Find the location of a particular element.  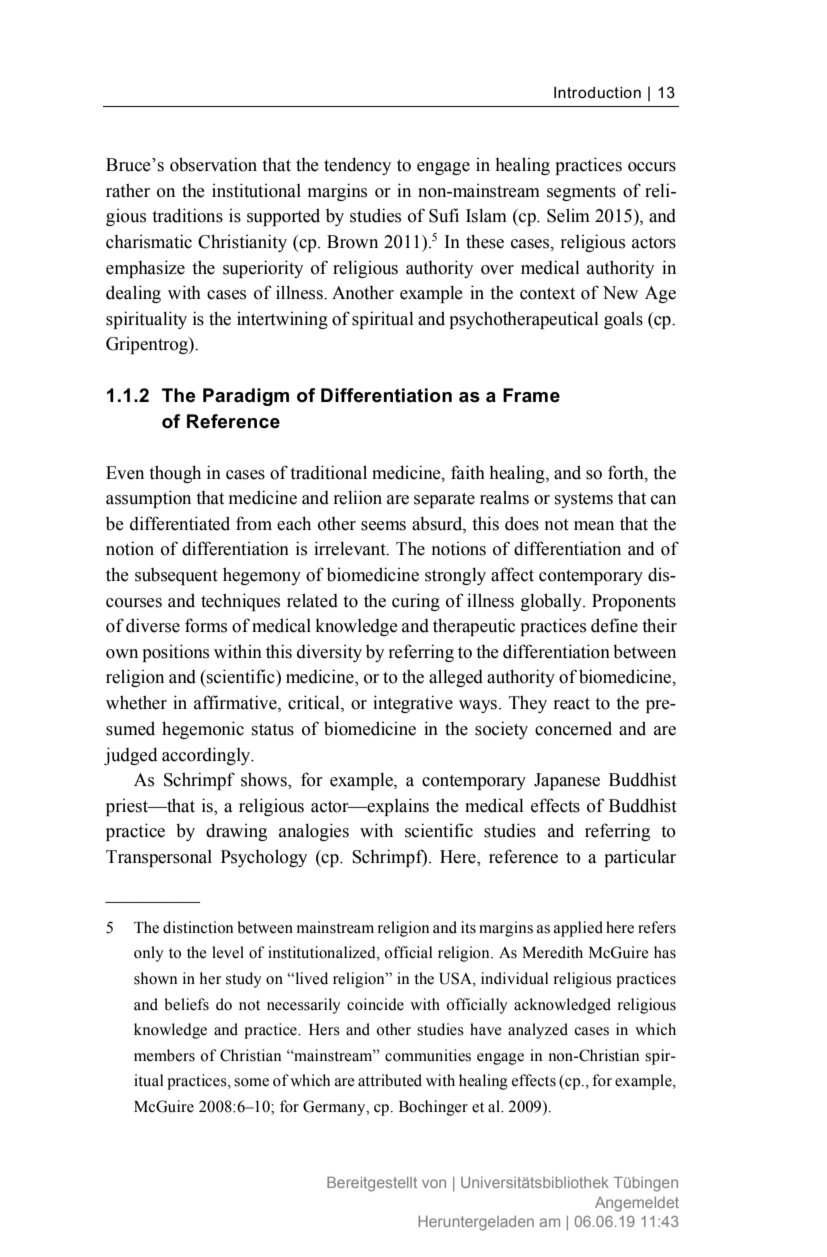

though is located at coordinates (175, 474).
